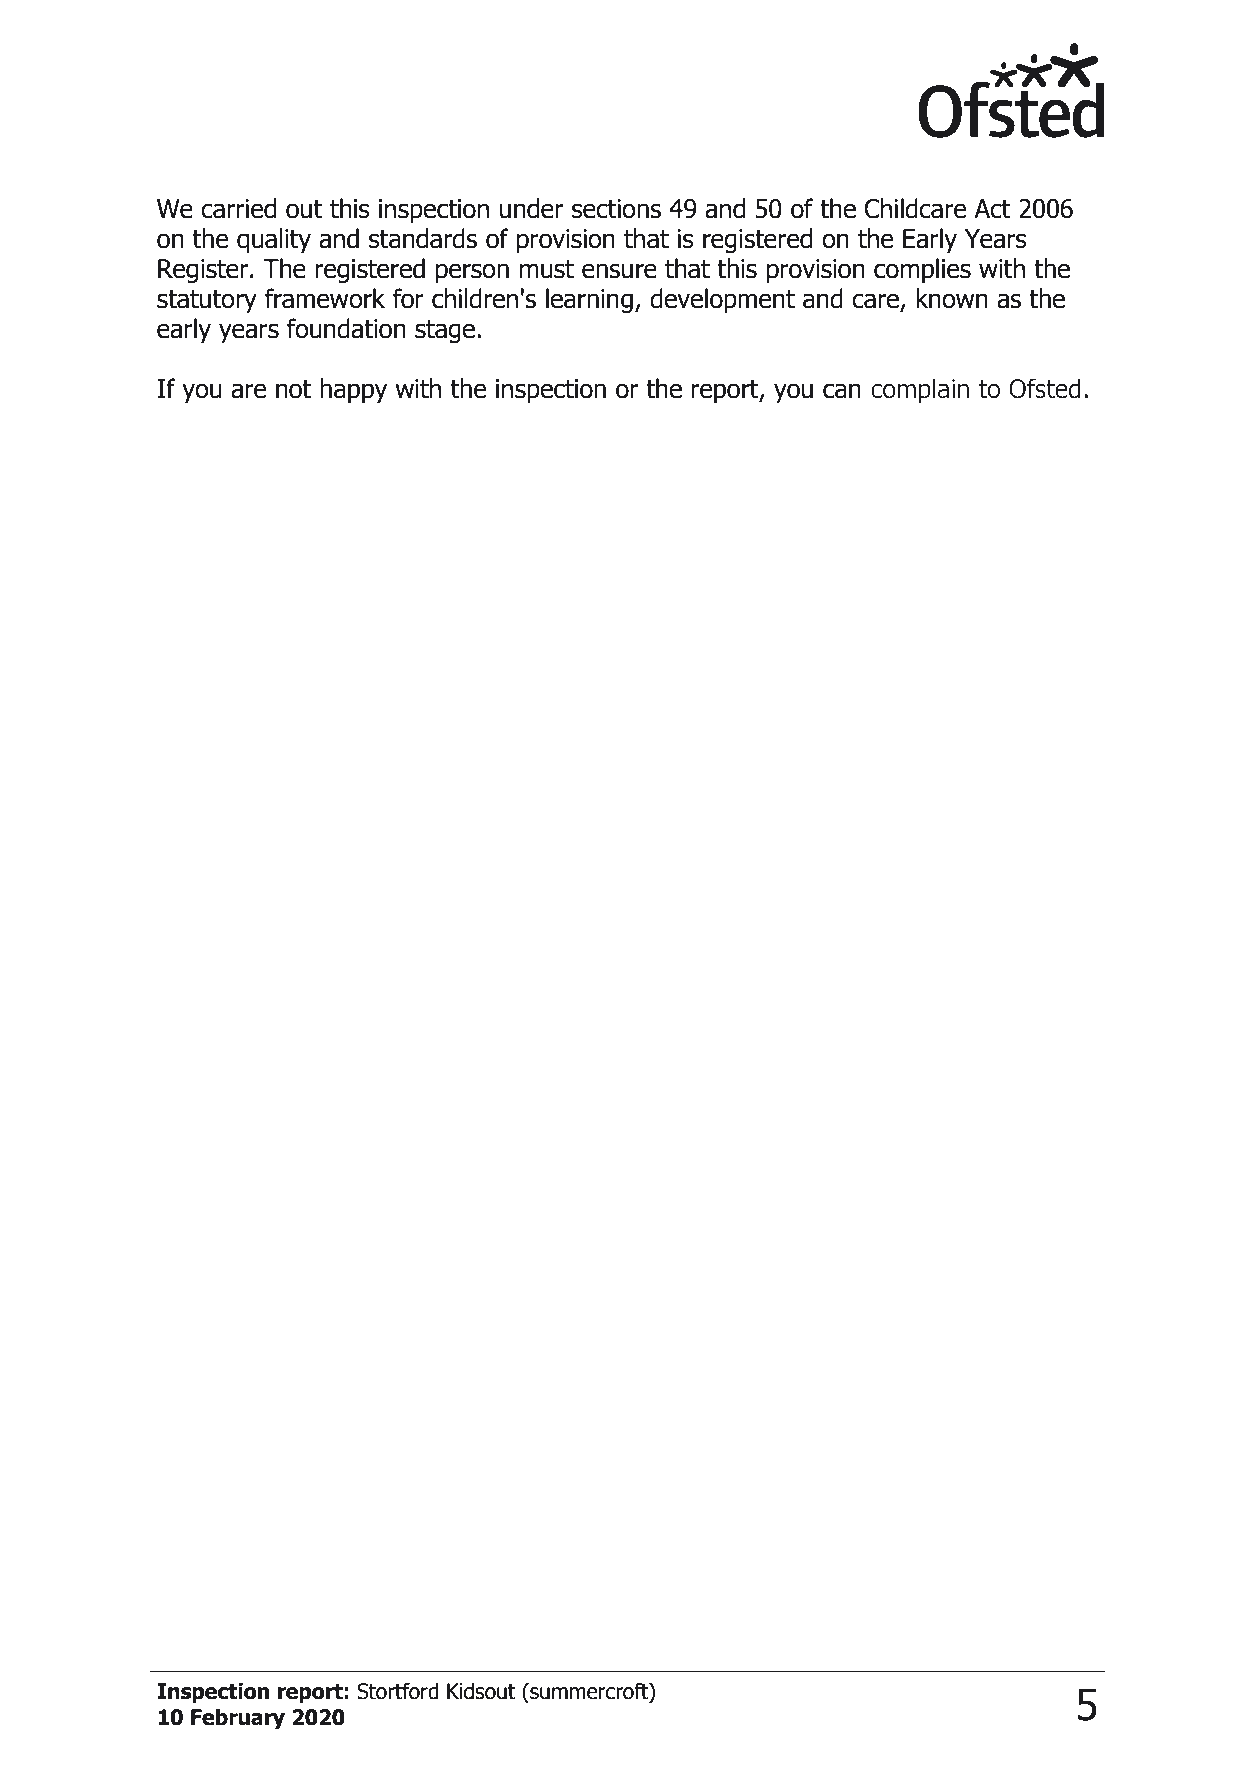 The height and width of the screenshot is (1780, 1255). Describe the element at coordinates (238, 1719) in the screenshot. I see `February` at that location.
